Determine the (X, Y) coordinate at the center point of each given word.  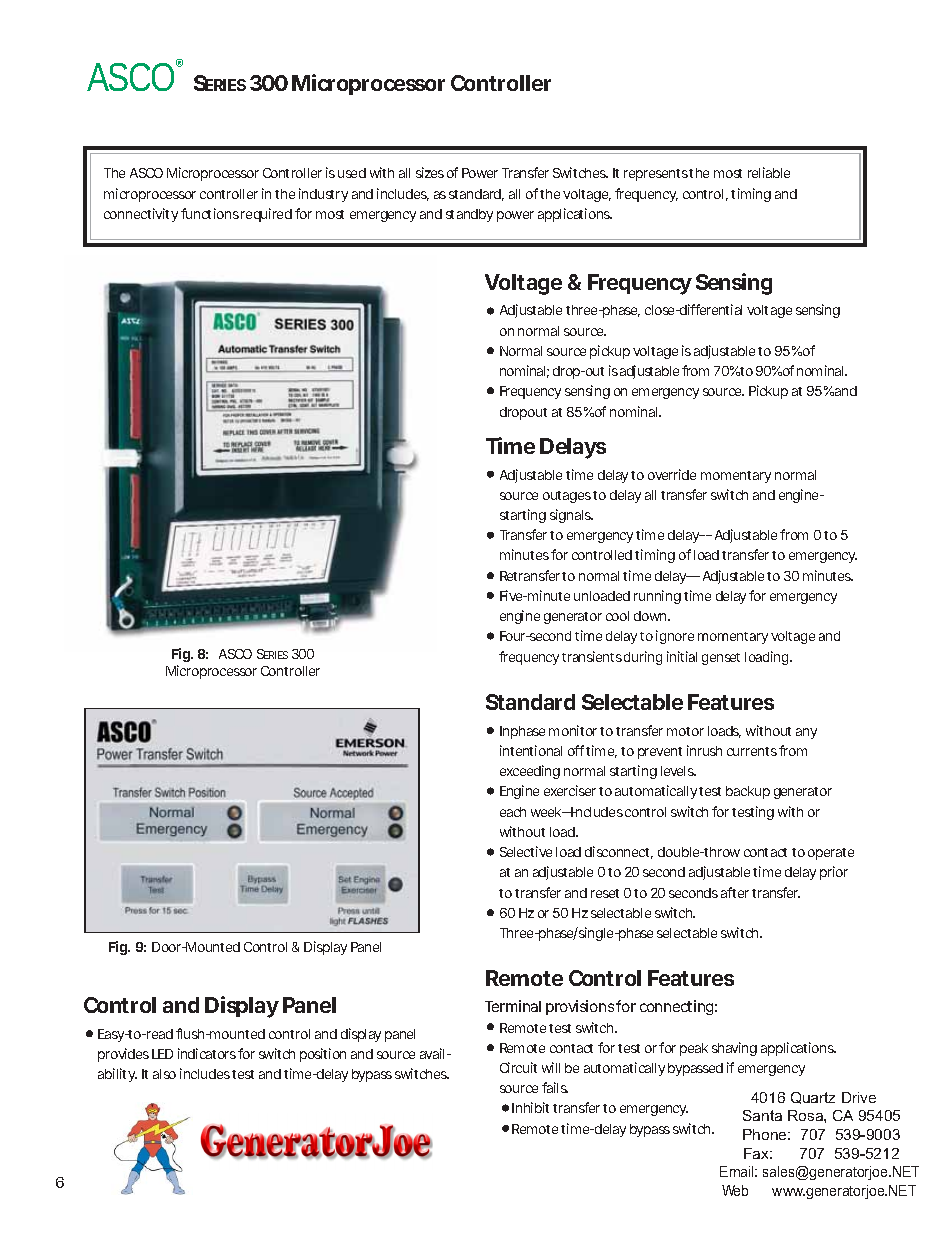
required (266, 215)
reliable (769, 172)
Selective (526, 851)
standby (469, 215)
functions (210, 213)
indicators (207, 1053)
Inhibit (530, 1107)
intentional (531, 750)
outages (567, 497)
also (164, 1074)
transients (592, 656)
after (735, 892)
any (806, 733)
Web (735, 1190)
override (672, 474)
